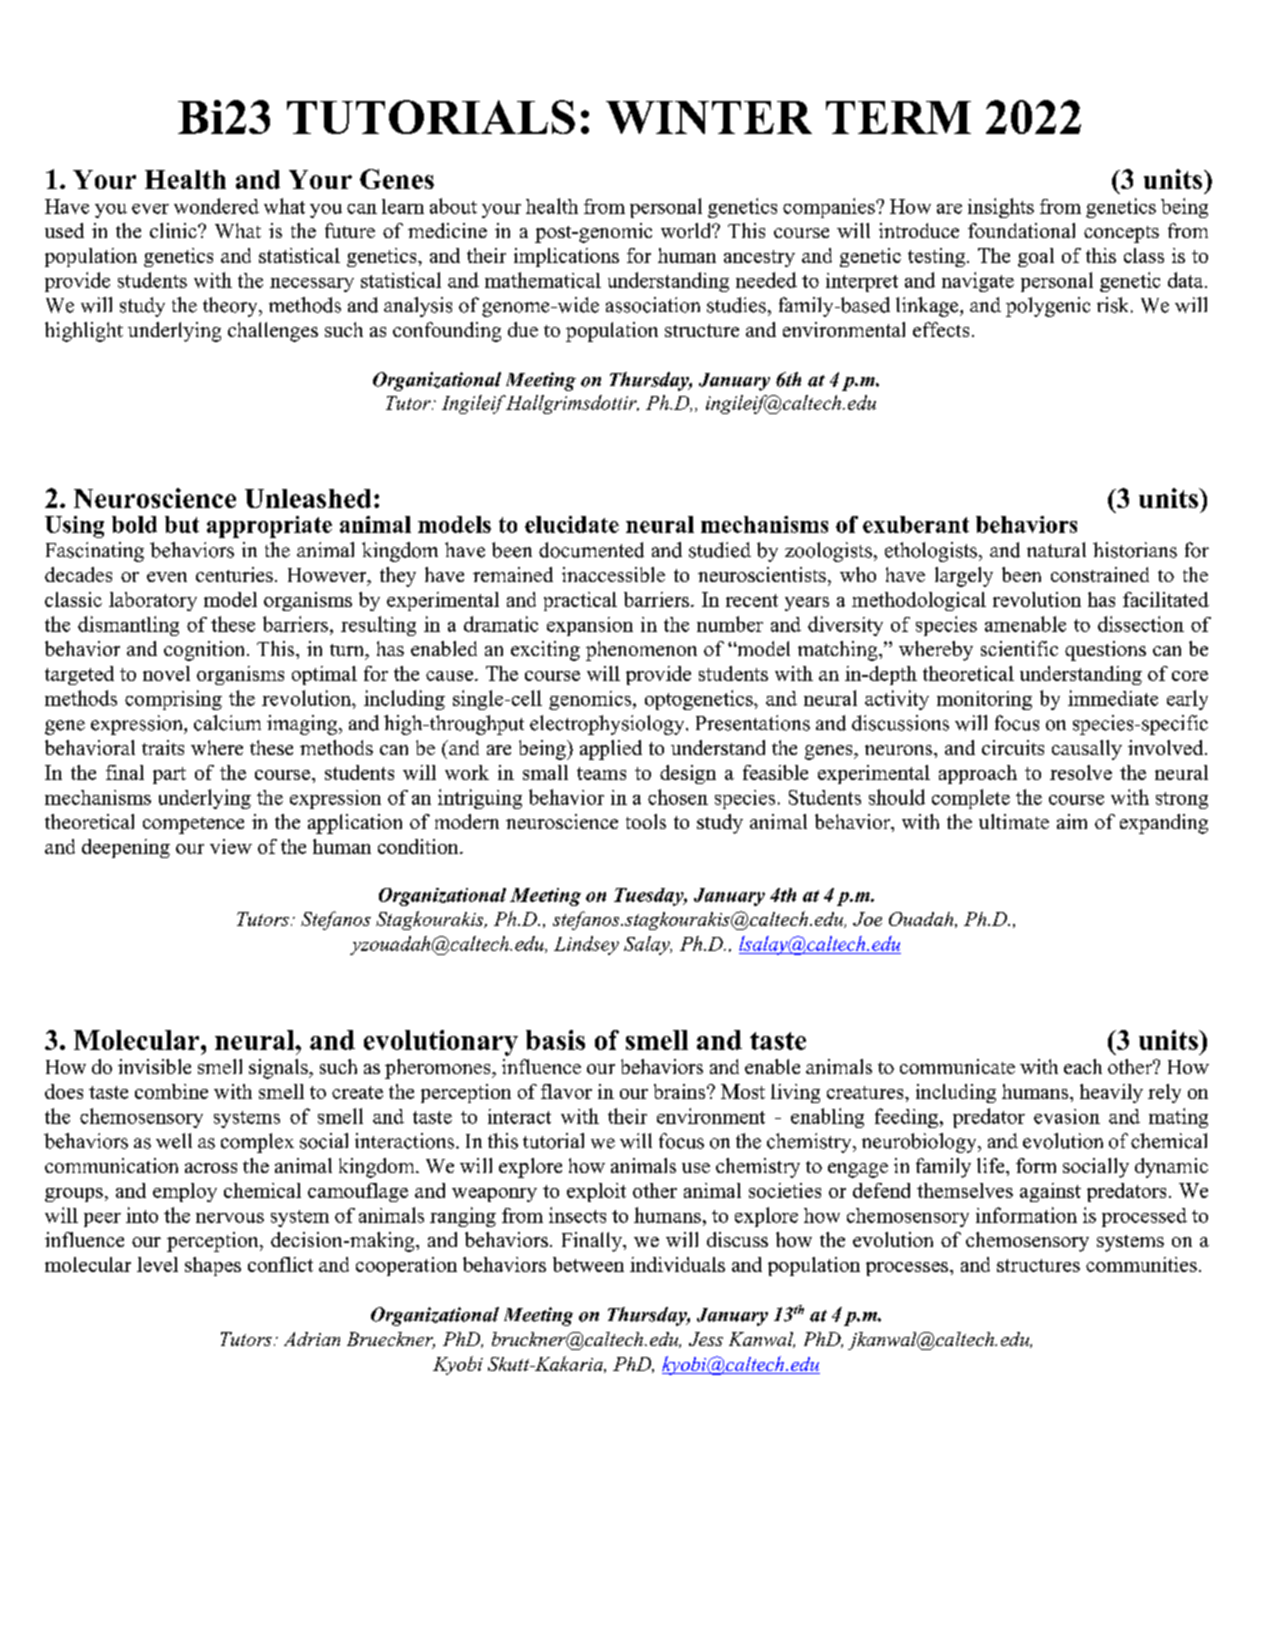  What do you see at coordinates (586, 945) in the screenshot?
I see `Lindsey` at bounding box center [586, 945].
